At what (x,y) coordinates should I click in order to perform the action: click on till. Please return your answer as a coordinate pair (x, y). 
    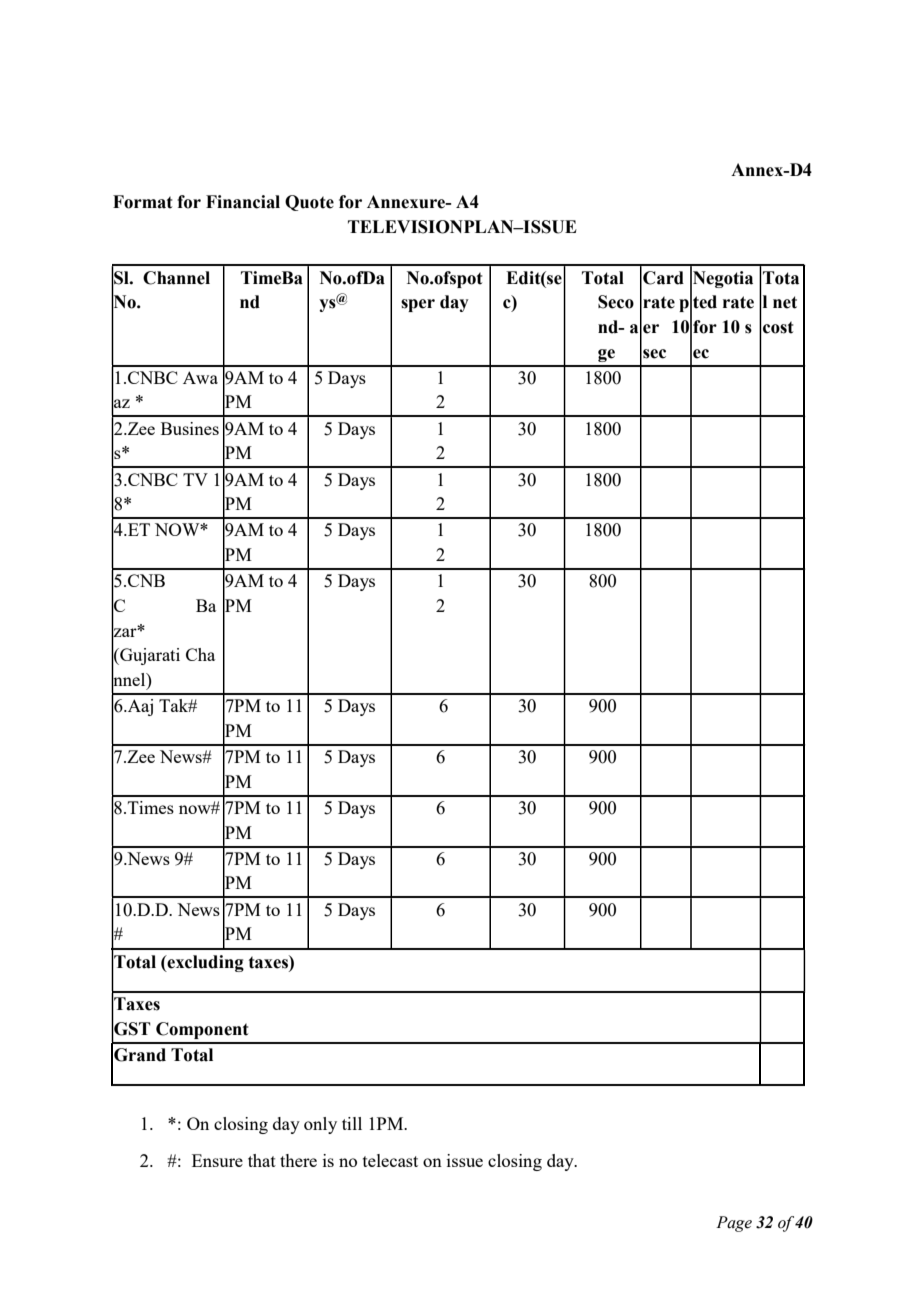
    Looking at the image, I should click on (352, 1123).
